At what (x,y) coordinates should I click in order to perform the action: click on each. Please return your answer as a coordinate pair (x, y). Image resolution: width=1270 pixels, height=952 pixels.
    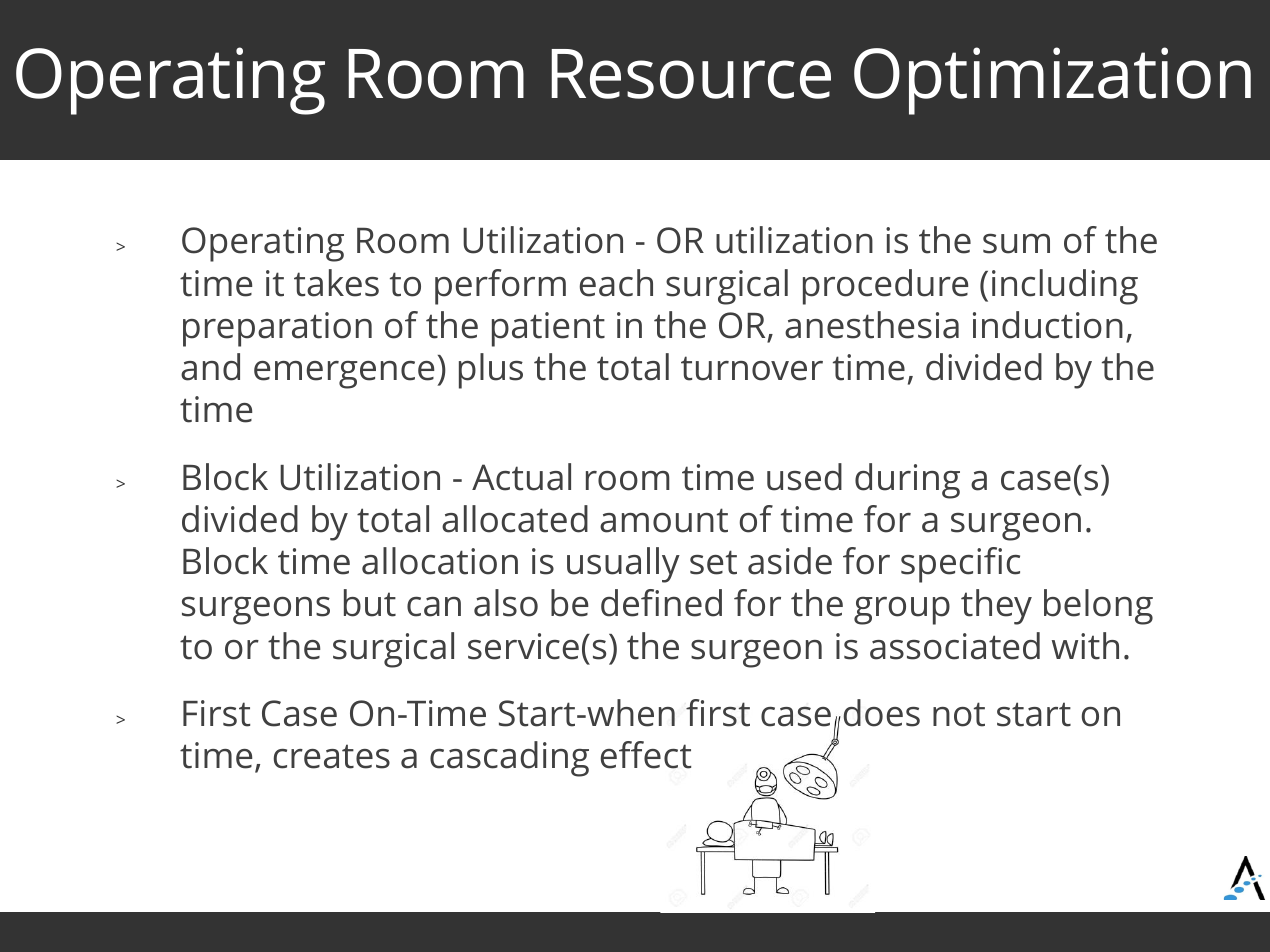
    Looking at the image, I should click on (616, 283).
